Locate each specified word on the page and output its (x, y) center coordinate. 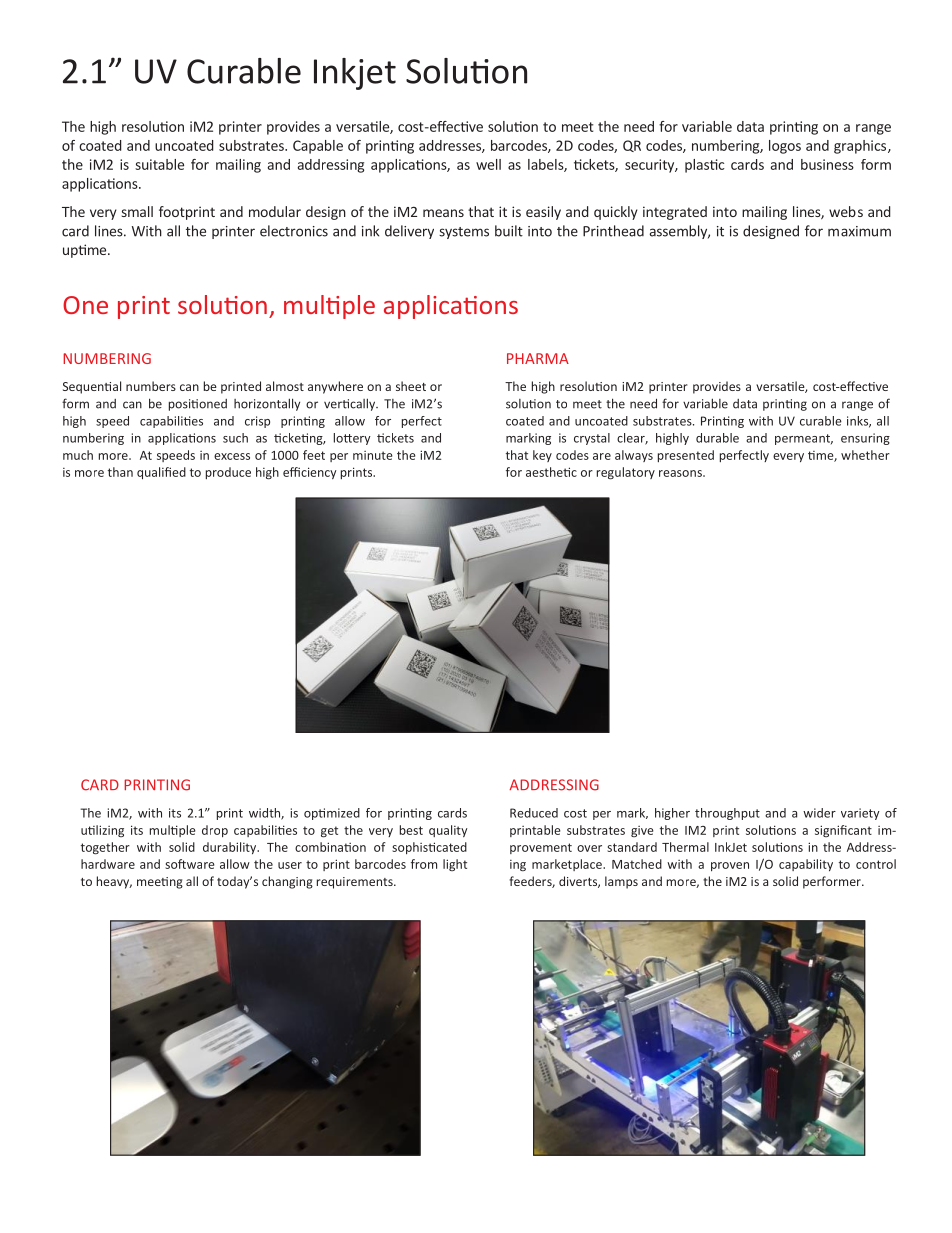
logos (785, 147)
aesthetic (551, 472)
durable (717, 438)
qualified (161, 473)
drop (215, 831)
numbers (151, 386)
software (190, 864)
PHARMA (538, 358)
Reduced (534, 813)
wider (819, 813)
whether (865, 455)
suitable (159, 164)
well (488, 164)
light (455, 865)
